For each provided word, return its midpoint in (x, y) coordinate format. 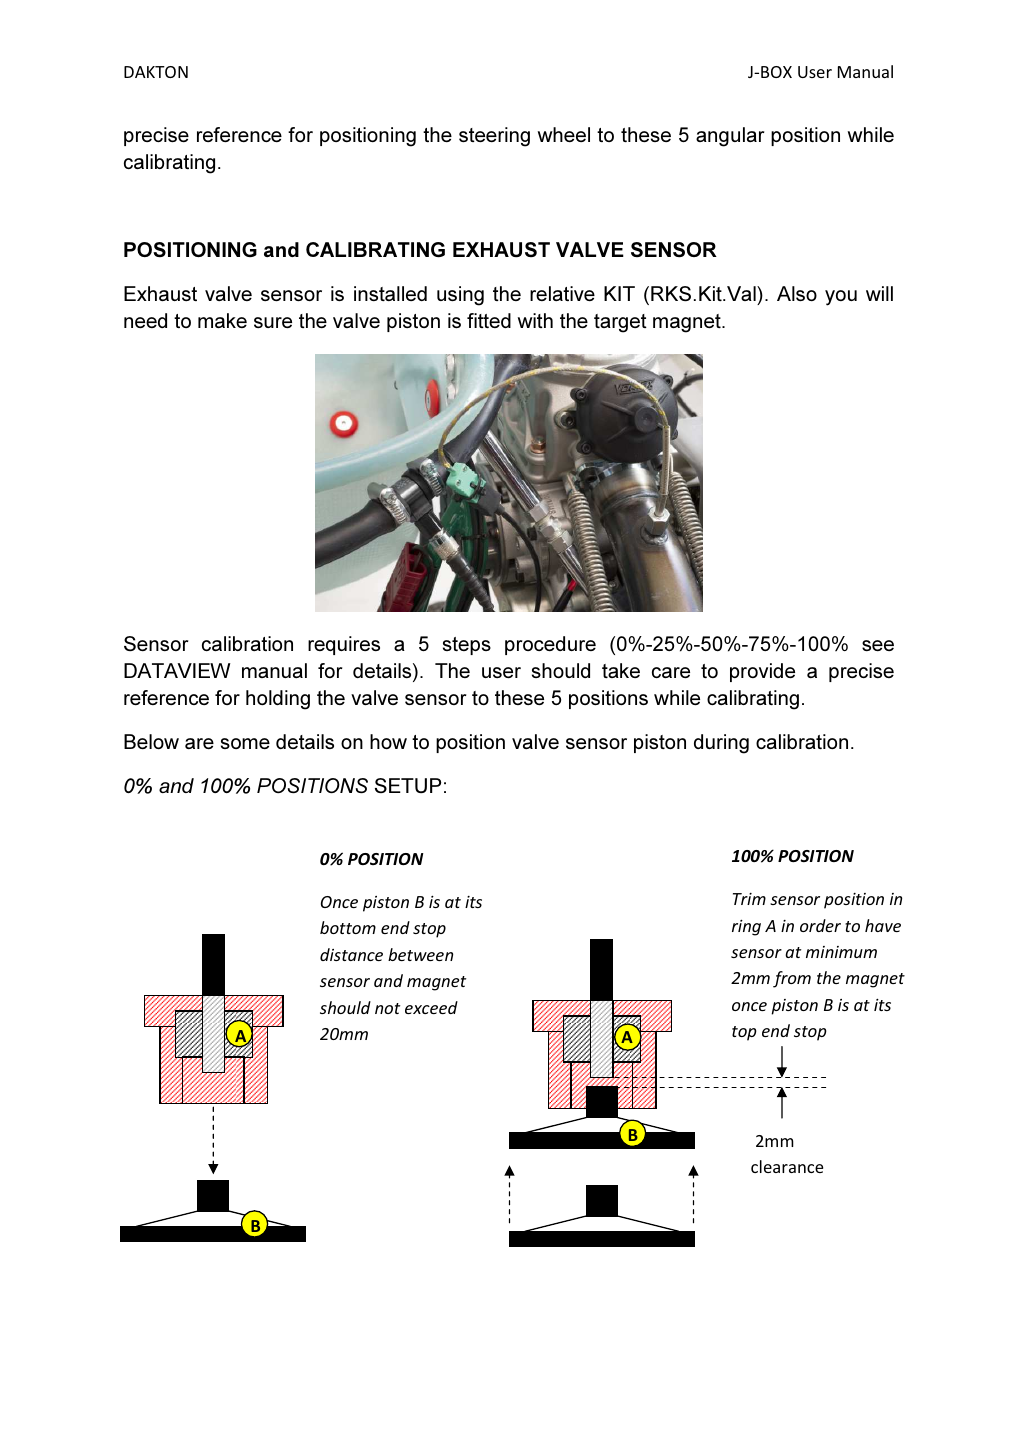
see (878, 645)
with (535, 320)
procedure (550, 645)
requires (344, 645)
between (420, 954)
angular (730, 137)
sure (273, 322)
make (222, 320)
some (245, 743)
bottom (348, 927)
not (387, 1008)
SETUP (408, 785)
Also (797, 293)
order (820, 925)
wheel (564, 134)
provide (762, 672)
